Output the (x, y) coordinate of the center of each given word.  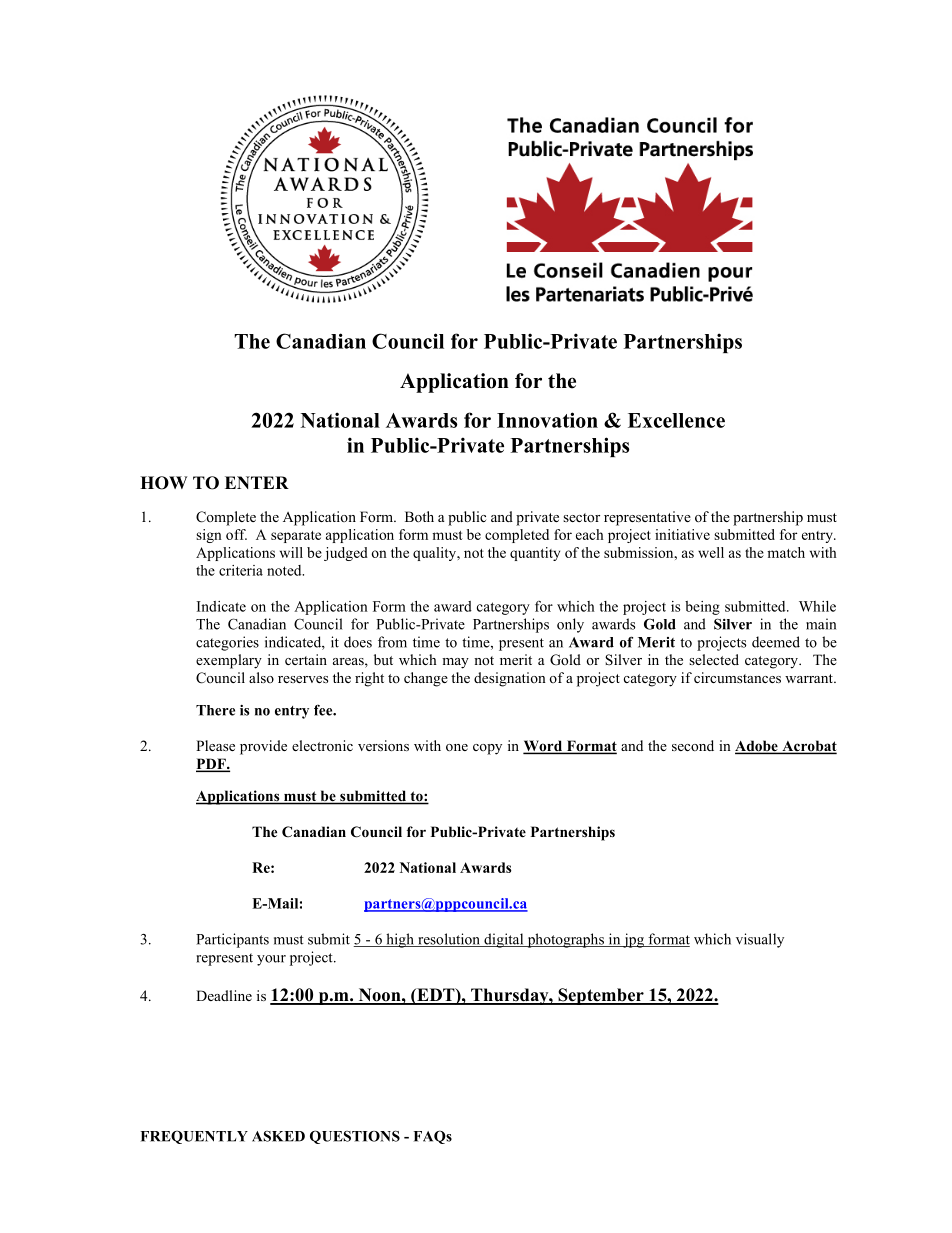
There (215, 710)
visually (760, 940)
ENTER (257, 482)
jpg (633, 940)
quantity (535, 554)
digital (504, 940)
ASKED (278, 1136)
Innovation (547, 420)
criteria (241, 570)
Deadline (224, 995)
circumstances (737, 677)
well (711, 552)
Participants (232, 940)
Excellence (676, 420)
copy (487, 749)
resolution (449, 940)
